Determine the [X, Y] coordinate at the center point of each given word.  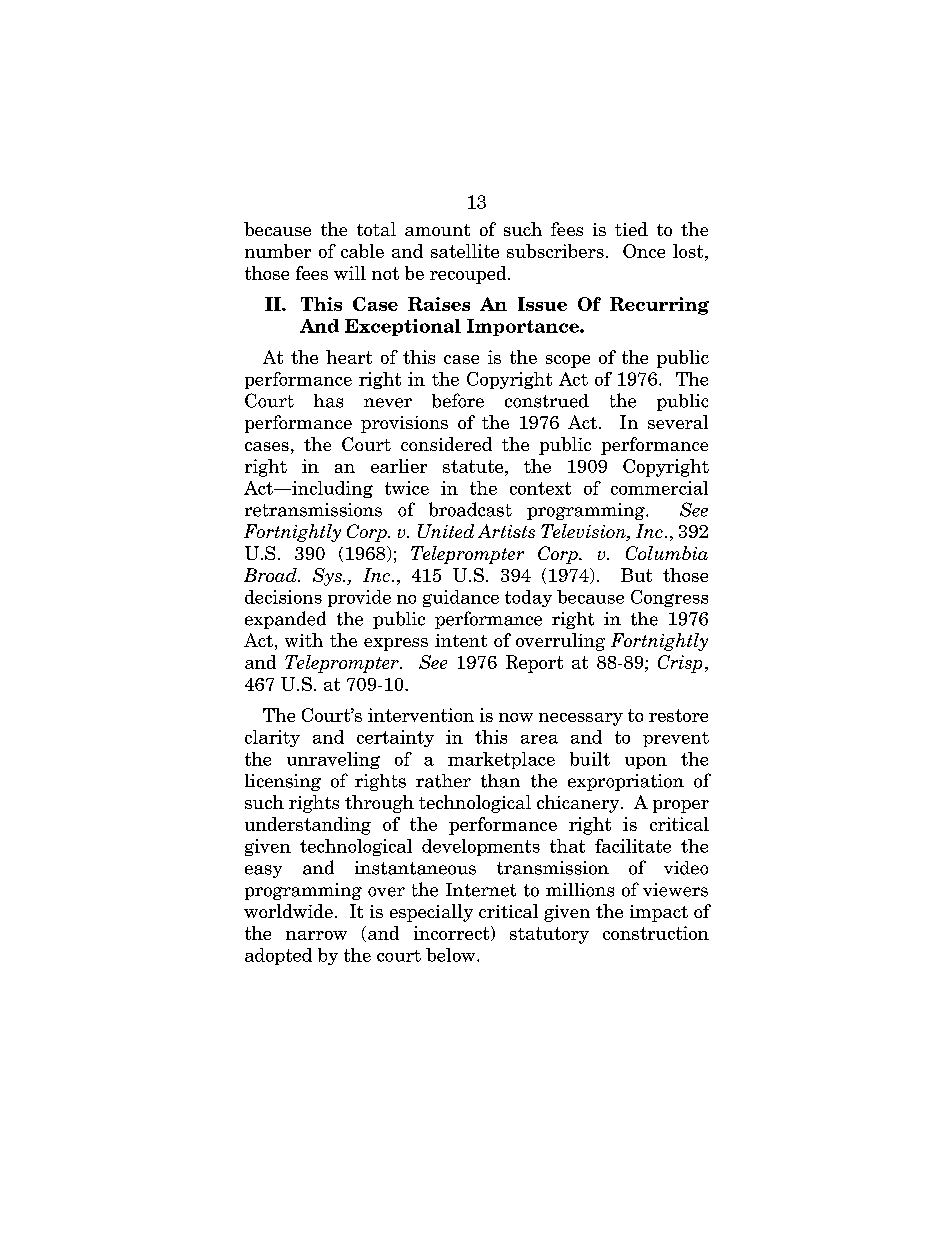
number [278, 251]
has [328, 401]
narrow [316, 935]
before [458, 400]
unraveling [333, 760]
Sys [328, 577]
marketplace [501, 760]
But [636, 575]
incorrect [453, 933]
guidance [461, 598]
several [678, 422]
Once [644, 251]
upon [646, 763]
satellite [465, 251]
